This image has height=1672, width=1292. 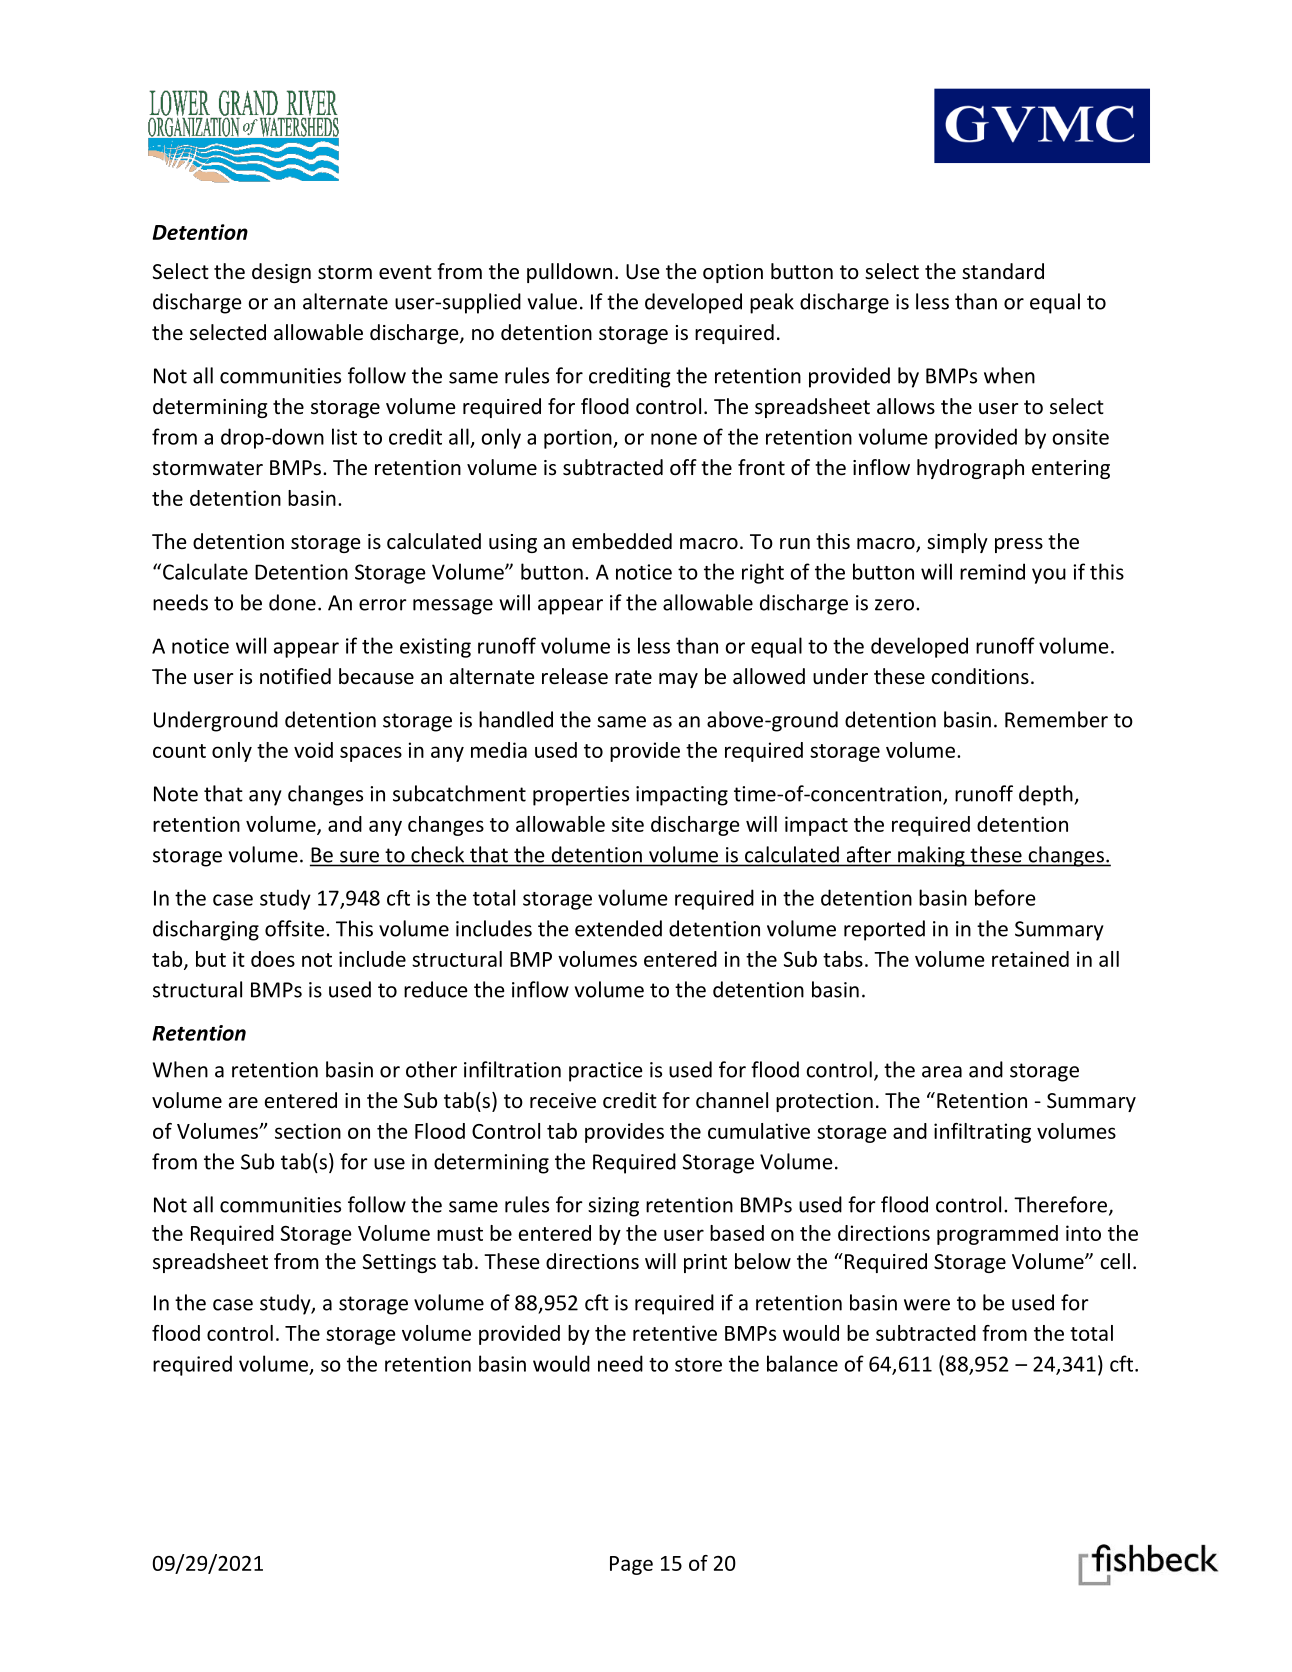 What do you see at coordinates (631, 1565) in the image?
I see `Page` at bounding box center [631, 1565].
